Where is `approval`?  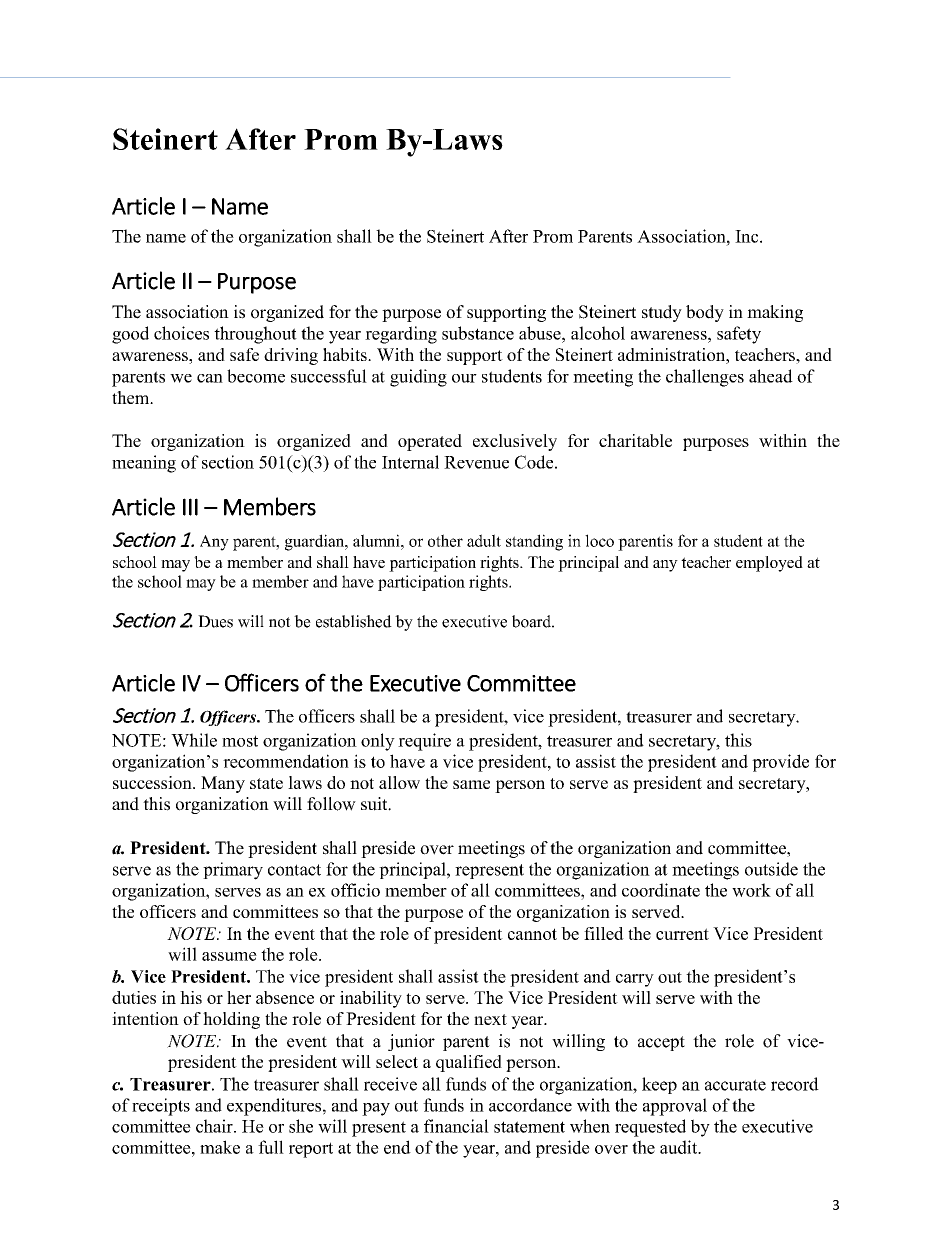 approval is located at coordinates (675, 1107).
